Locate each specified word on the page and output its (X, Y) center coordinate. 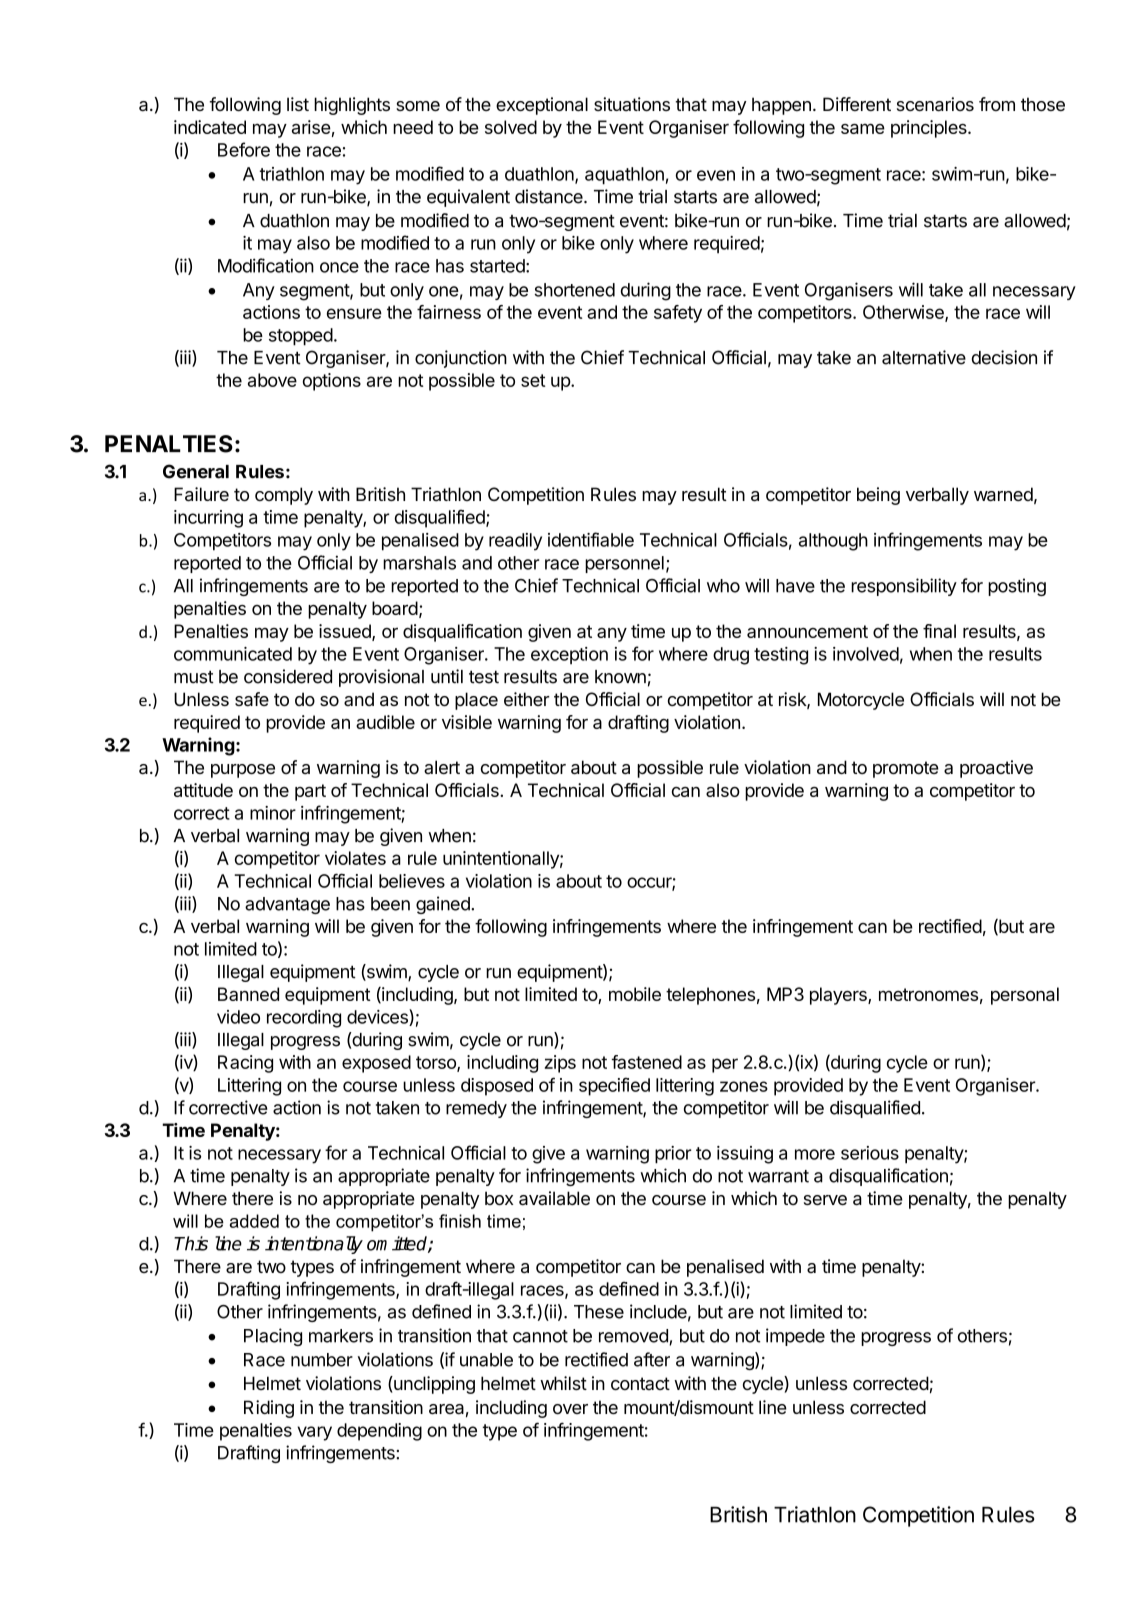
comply (284, 496)
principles (930, 129)
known (620, 677)
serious (870, 1153)
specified (614, 1086)
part (310, 792)
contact (640, 1383)
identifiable (591, 539)
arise (311, 127)
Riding (269, 1409)
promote (906, 769)
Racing (245, 1064)
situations (632, 104)
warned (1003, 494)
